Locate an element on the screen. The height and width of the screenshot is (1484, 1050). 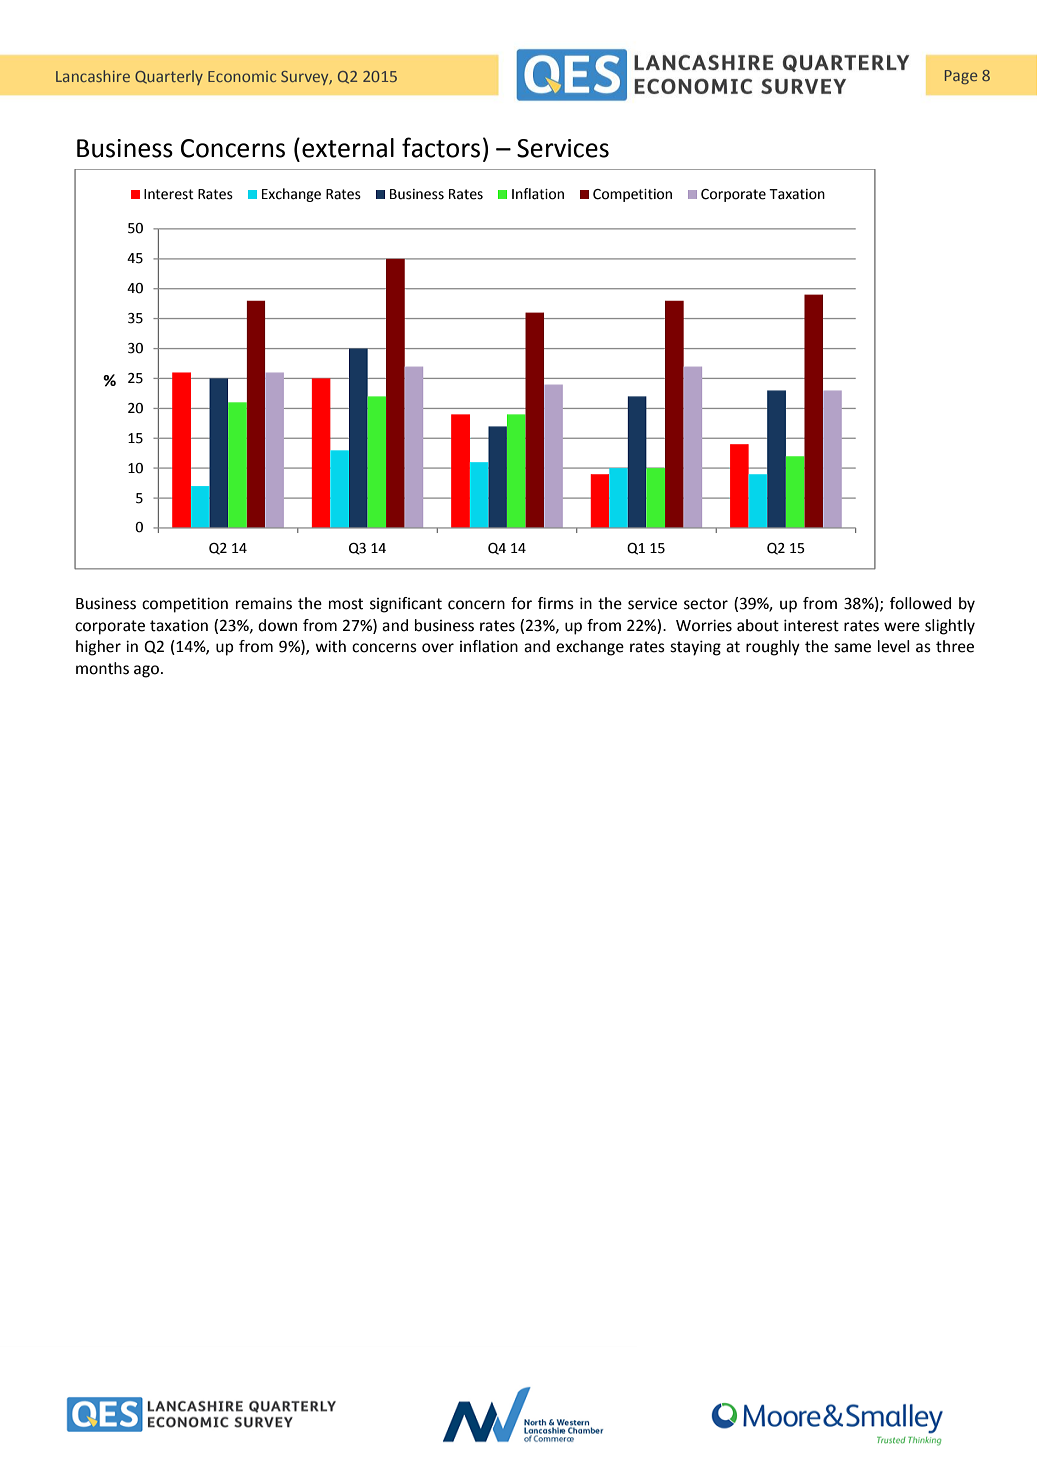
followed is located at coordinates (920, 603).
